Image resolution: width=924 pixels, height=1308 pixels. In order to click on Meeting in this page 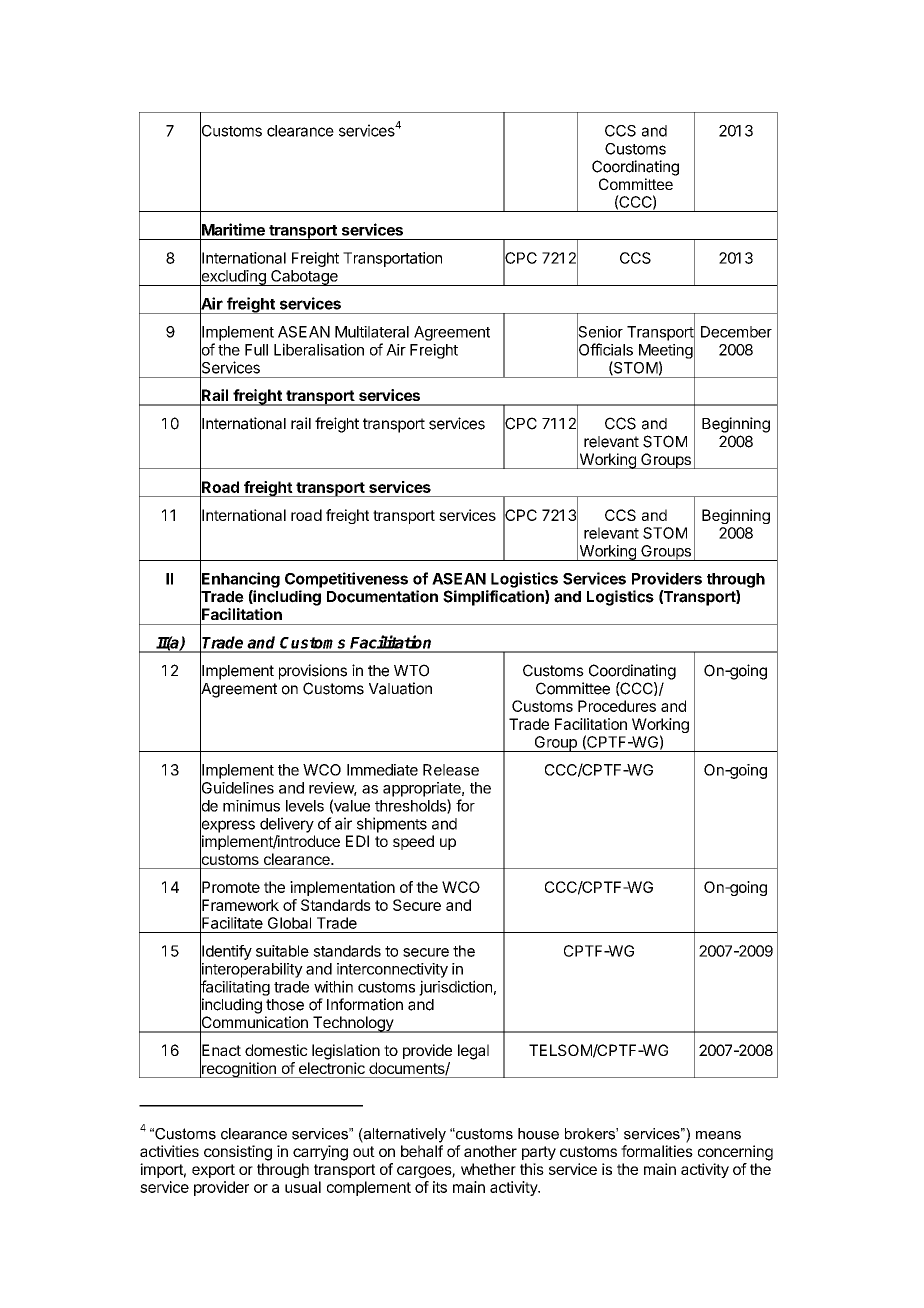, I will do `click(666, 351)`.
